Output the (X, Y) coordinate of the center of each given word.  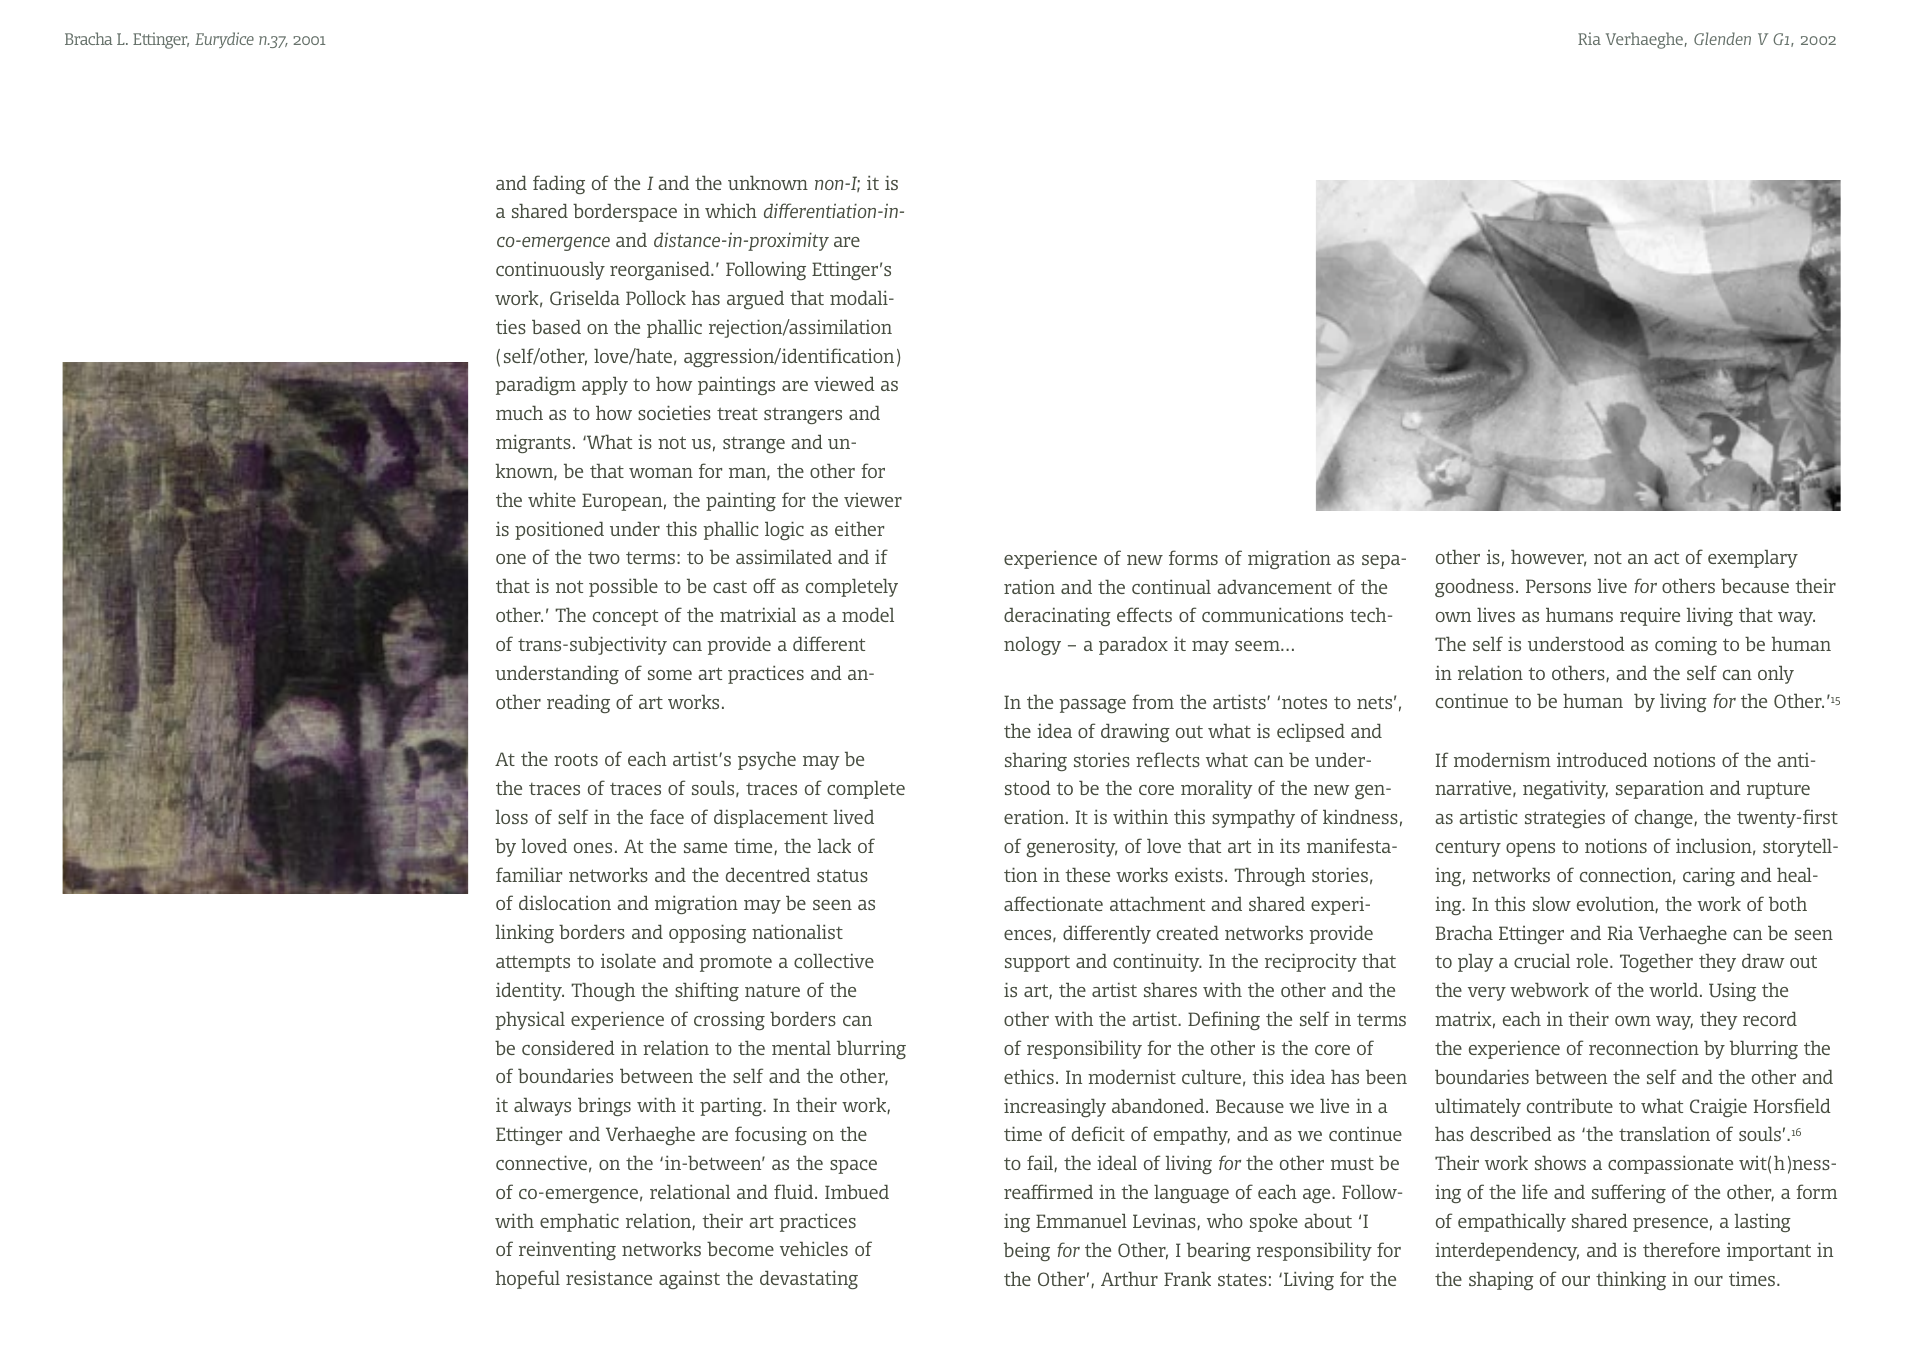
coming (1686, 645)
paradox (1133, 646)
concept (625, 617)
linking (525, 933)
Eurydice (224, 40)
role (1593, 961)
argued (755, 300)
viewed (844, 384)
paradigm (535, 385)
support (1037, 964)
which (731, 210)
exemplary (1753, 559)
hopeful (528, 1279)
